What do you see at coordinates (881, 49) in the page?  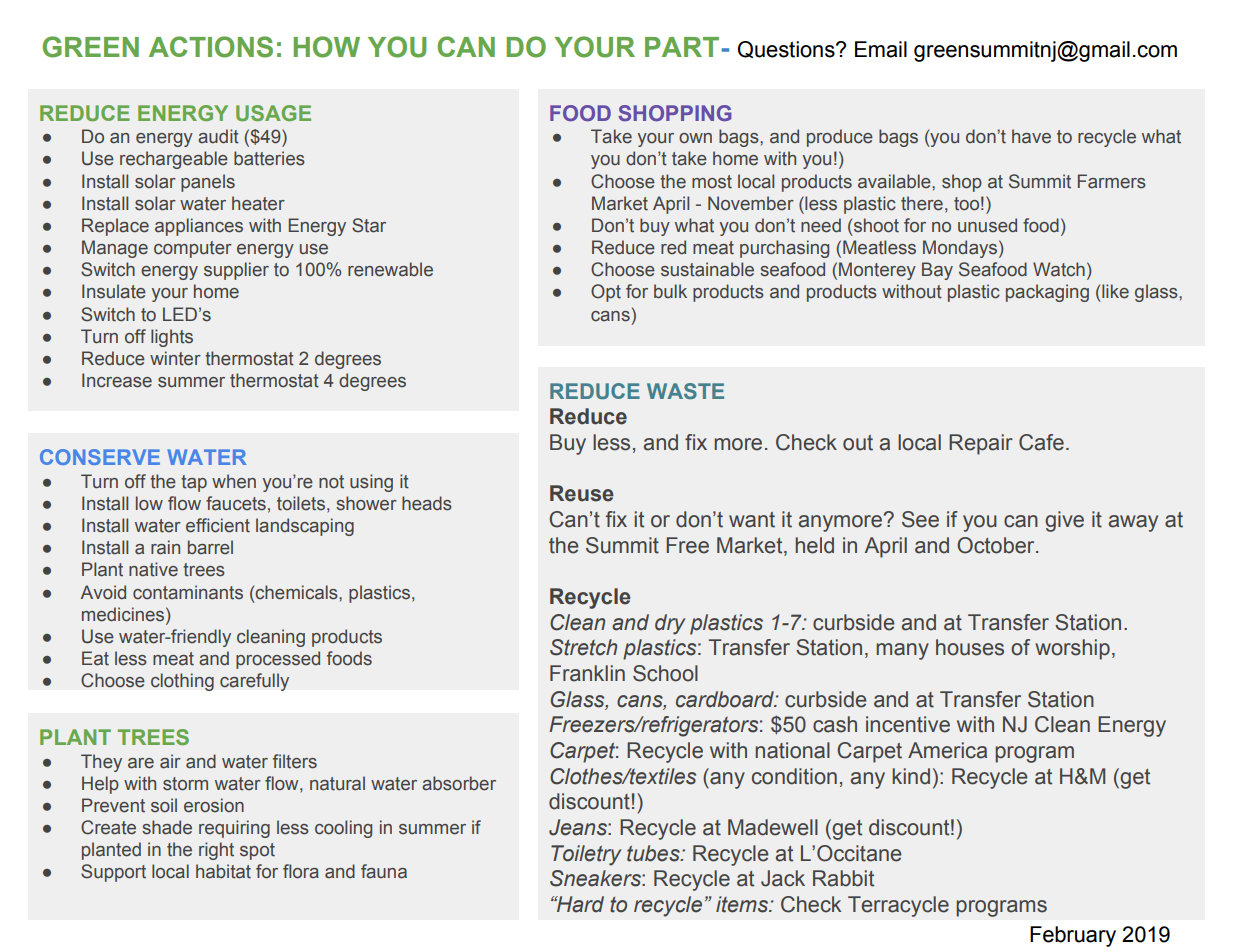 I see `Email` at bounding box center [881, 49].
